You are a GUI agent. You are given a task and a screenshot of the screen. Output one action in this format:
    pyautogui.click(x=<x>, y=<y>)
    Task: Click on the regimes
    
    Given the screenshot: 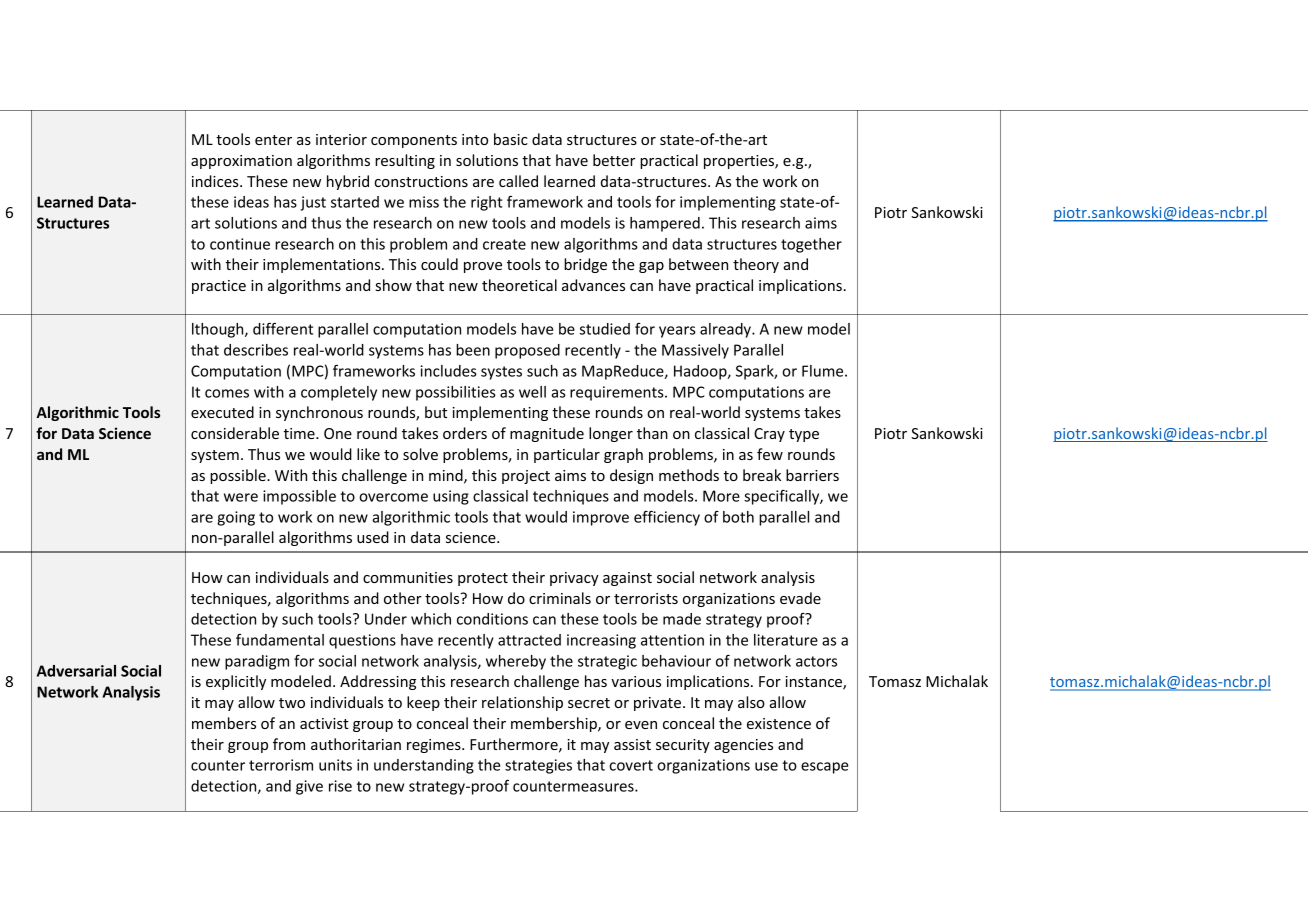 What is the action you would take?
    pyautogui.click(x=435, y=746)
